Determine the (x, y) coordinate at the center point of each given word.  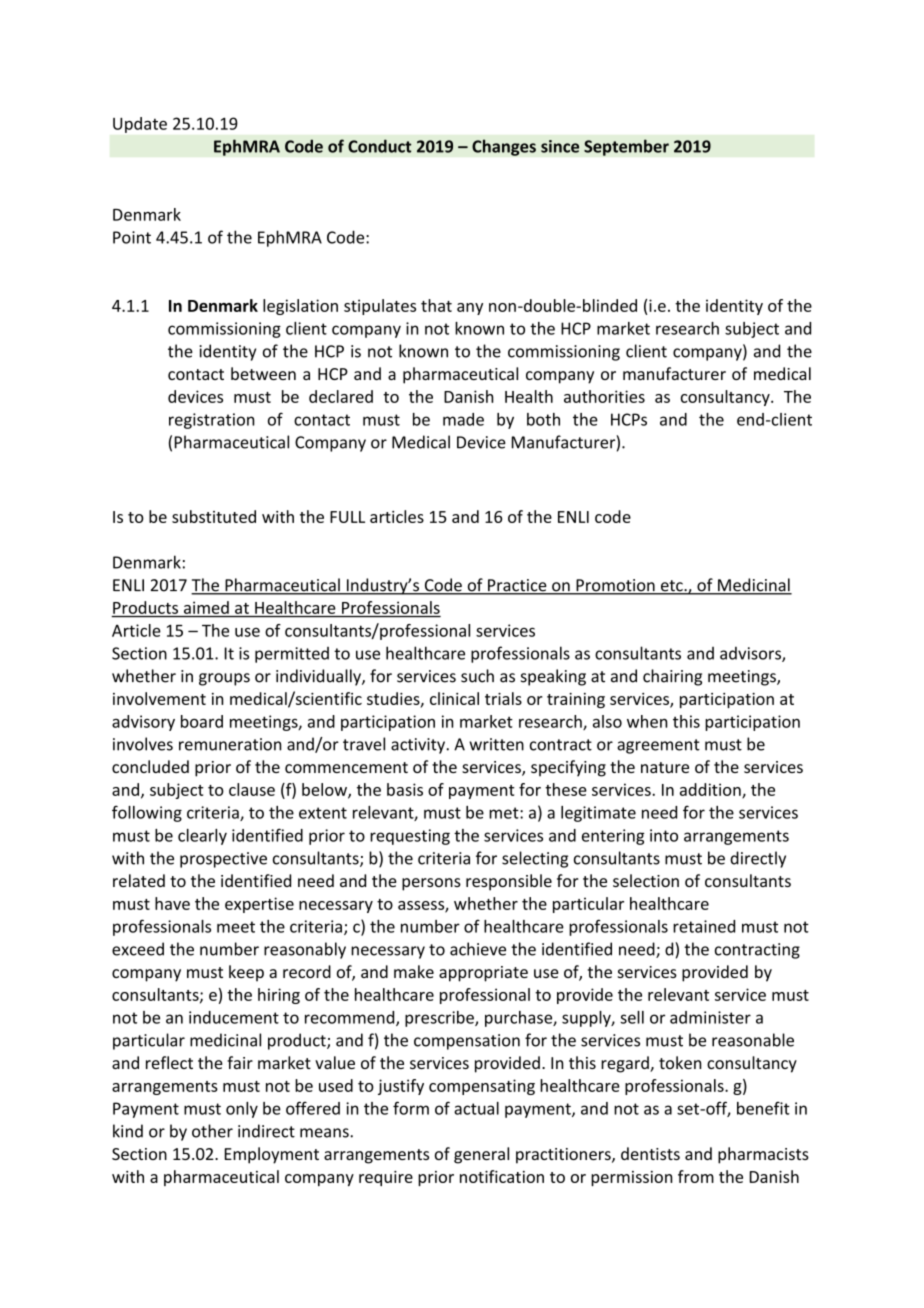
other (212, 1131)
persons (431, 884)
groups (224, 679)
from (696, 1176)
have (172, 903)
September (626, 147)
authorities (604, 396)
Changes (504, 147)
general (481, 1155)
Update (140, 125)
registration (211, 421)
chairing (672, 677)
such (477, 676)
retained (704, 926)
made (463, 419)
